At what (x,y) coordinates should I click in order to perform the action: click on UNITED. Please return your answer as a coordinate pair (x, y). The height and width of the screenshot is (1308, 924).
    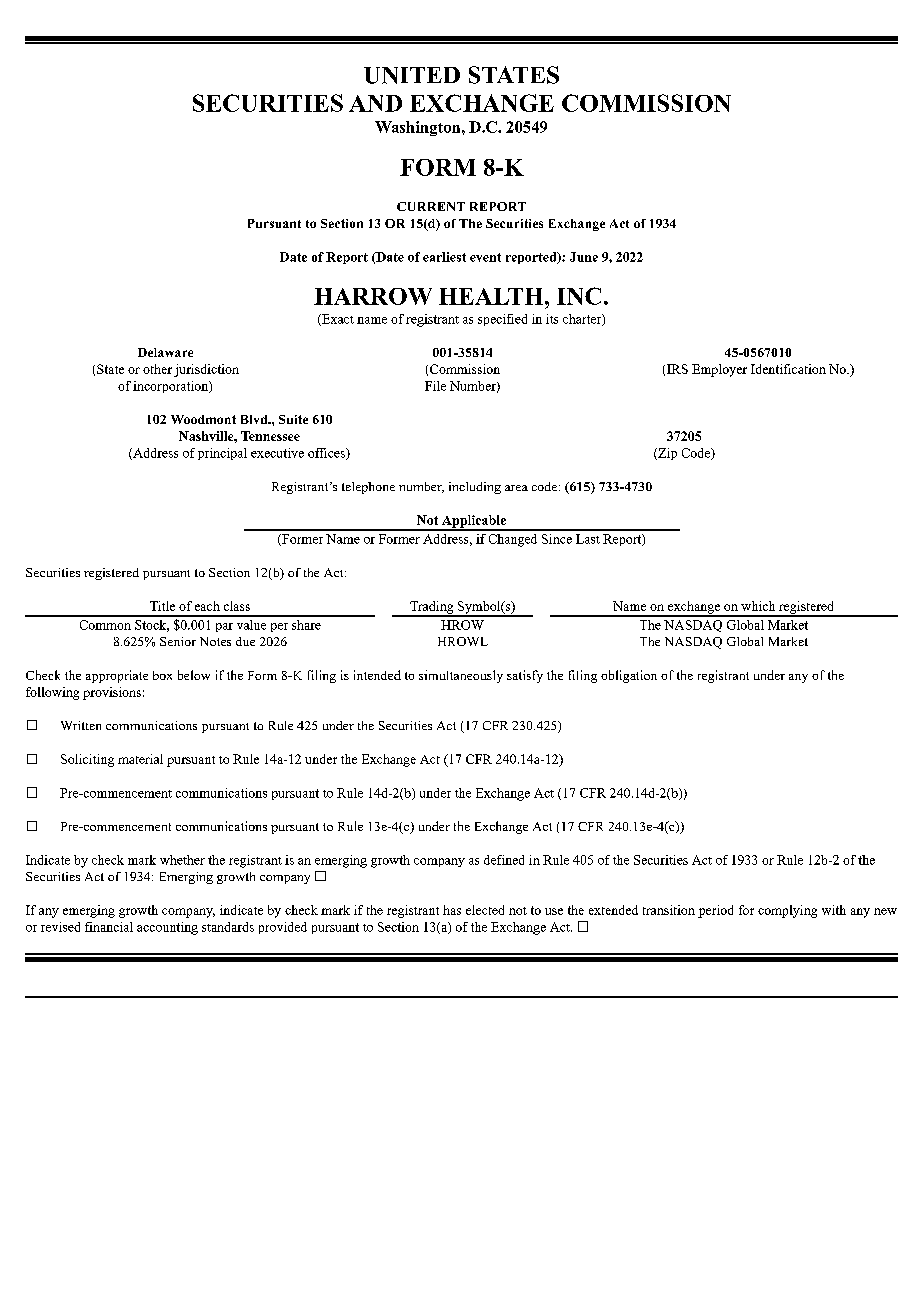
    Looking at the image, I should click on (412, 75).
